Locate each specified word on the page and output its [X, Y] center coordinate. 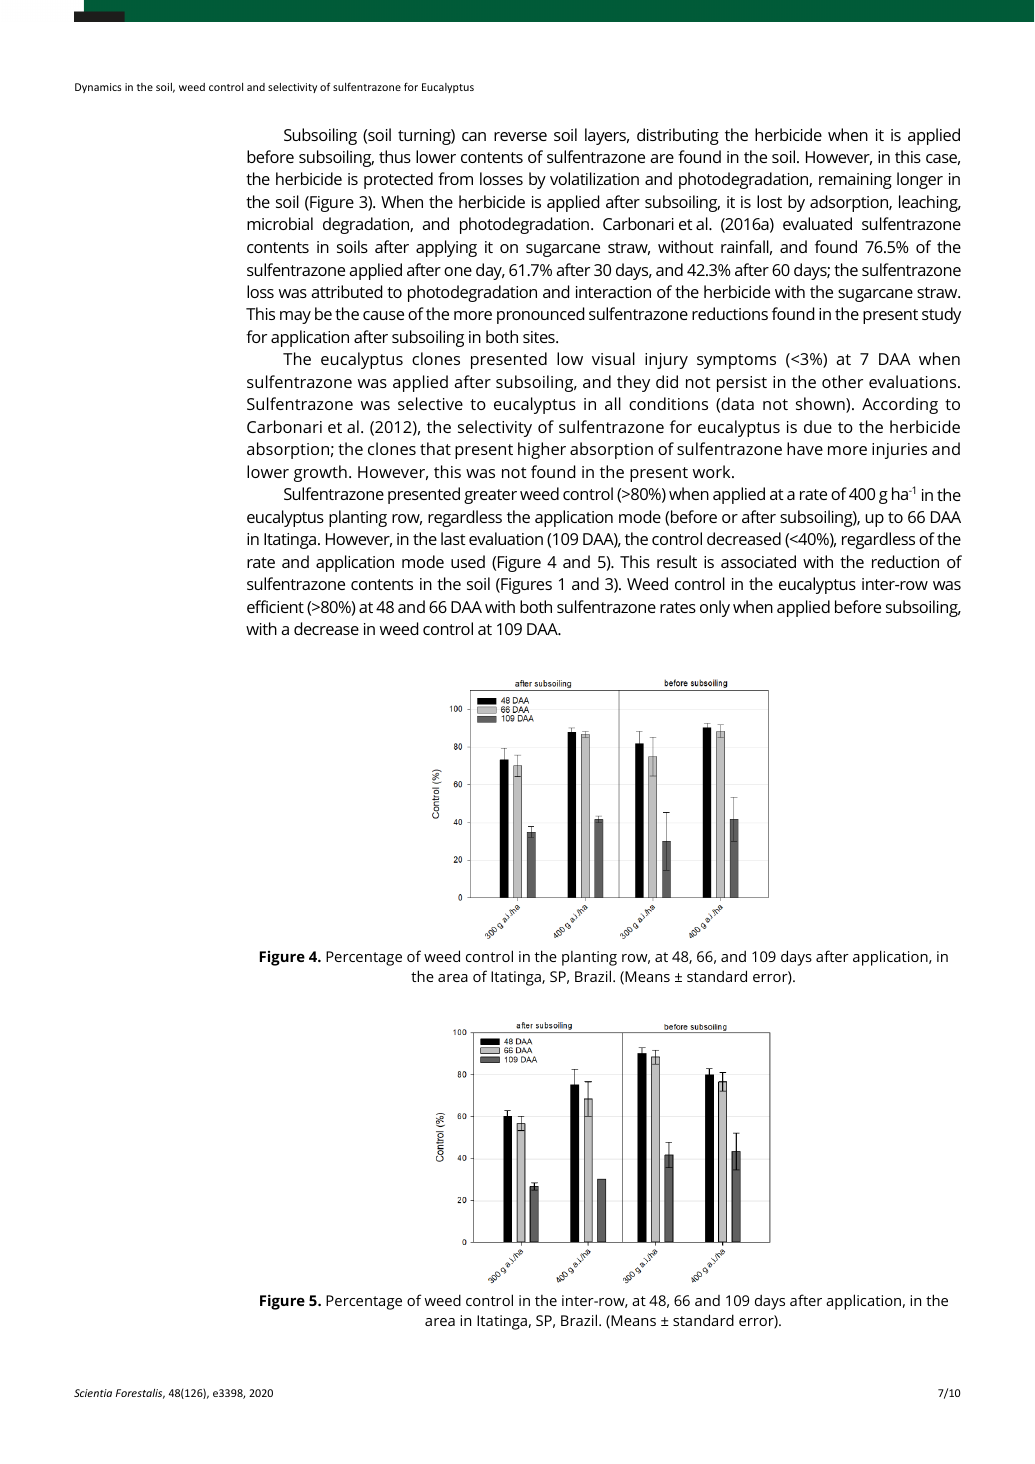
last [453, 538]
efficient [275, 606]
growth [320, 473]
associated [758, 561]
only [715, 608]
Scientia [93, 1393]
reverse [520, 136]
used [468, 561]
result [677, 561]
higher [542, 450]
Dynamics [98, 88]
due [818, 426]
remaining [855, 181]
